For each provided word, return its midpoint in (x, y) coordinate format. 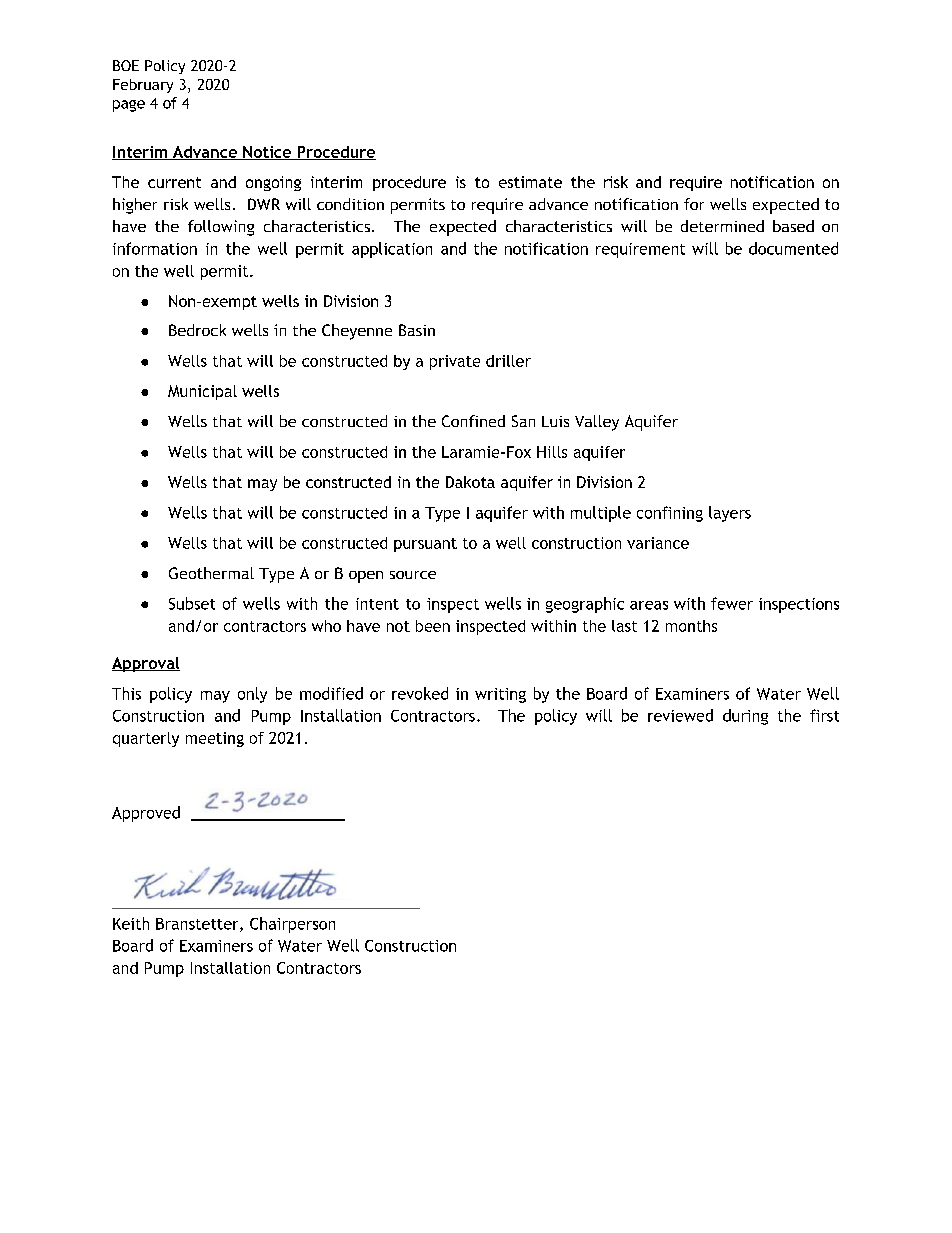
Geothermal (211, 573)
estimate (530, 182)
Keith (131, 923)
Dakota (470, 482)
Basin (417, 330)
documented (793, 248)
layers (730, 514)
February (143, 86)
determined (722, 226)
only (252, 695)
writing (500, 695)
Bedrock (197, 330)
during (745, 717)
